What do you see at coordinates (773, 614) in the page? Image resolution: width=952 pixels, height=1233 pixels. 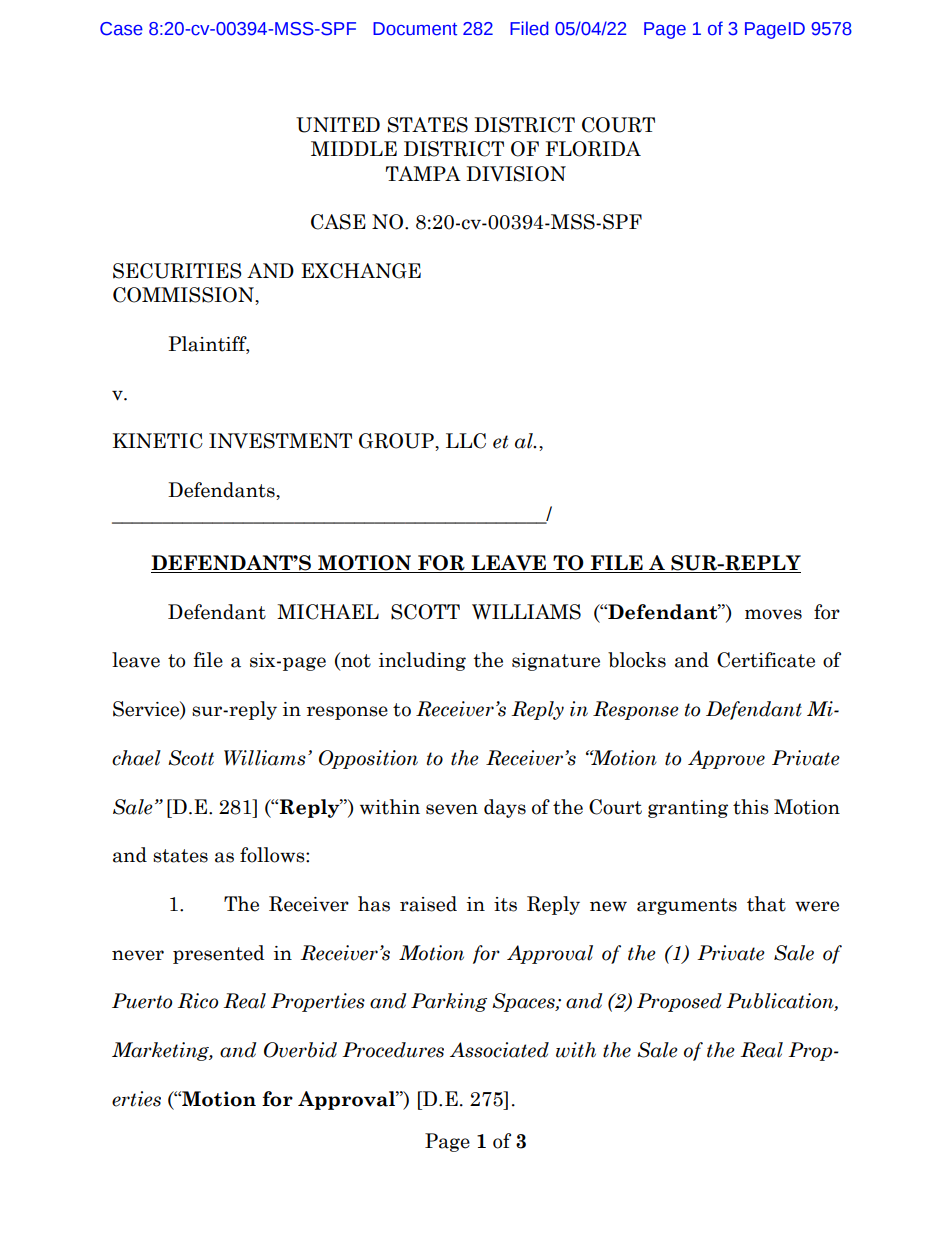 I see `moves` at bounding box center [773, 614].
